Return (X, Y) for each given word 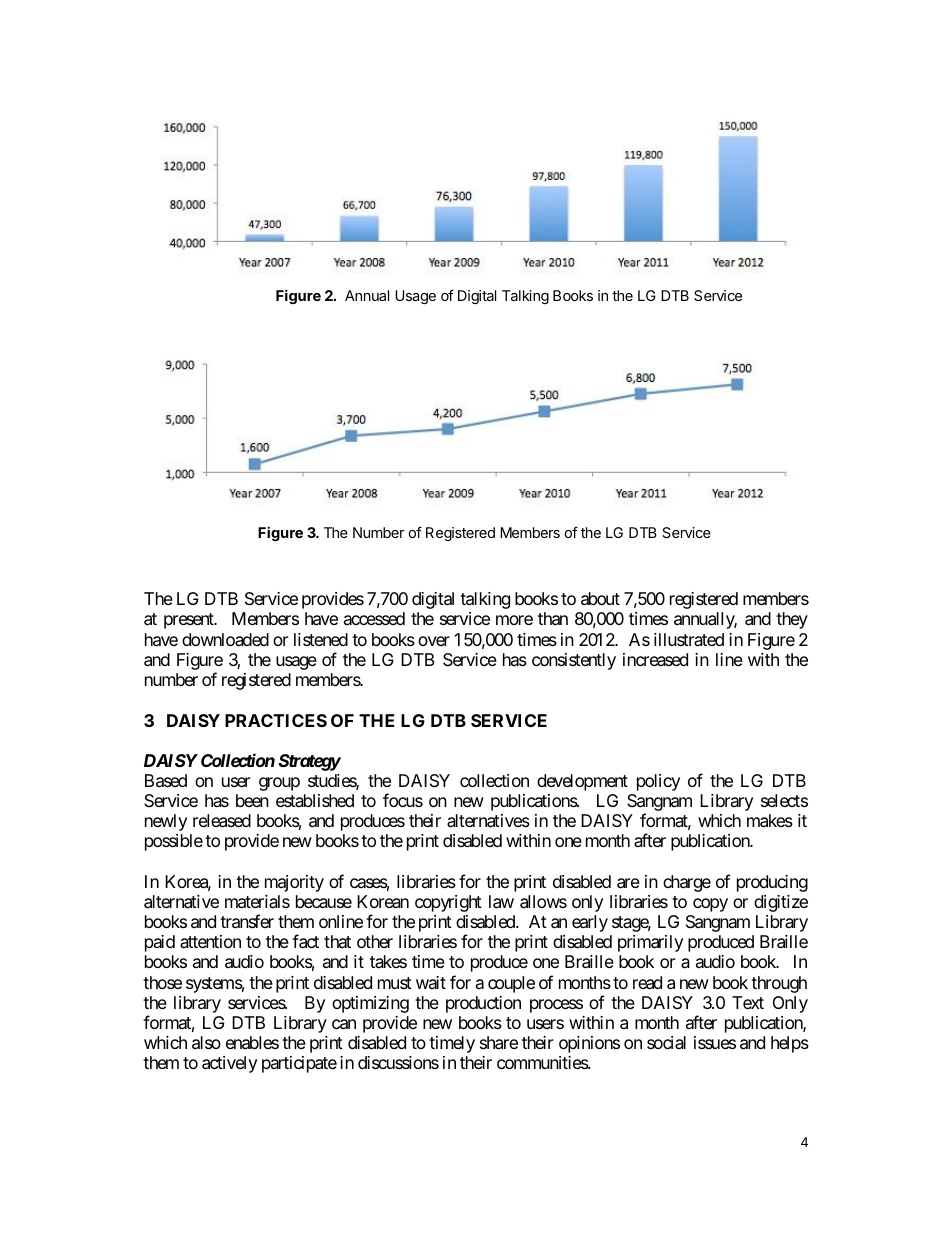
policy (658, 782)
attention (210, 941)
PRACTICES (276, 720)
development (582, 782)
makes (770, 821)
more (514, 620)
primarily (650, 943)
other (375, 941)
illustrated (689, 639)
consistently (574, 661)
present (190, 621)
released (222, 821)
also (206, 1043)
